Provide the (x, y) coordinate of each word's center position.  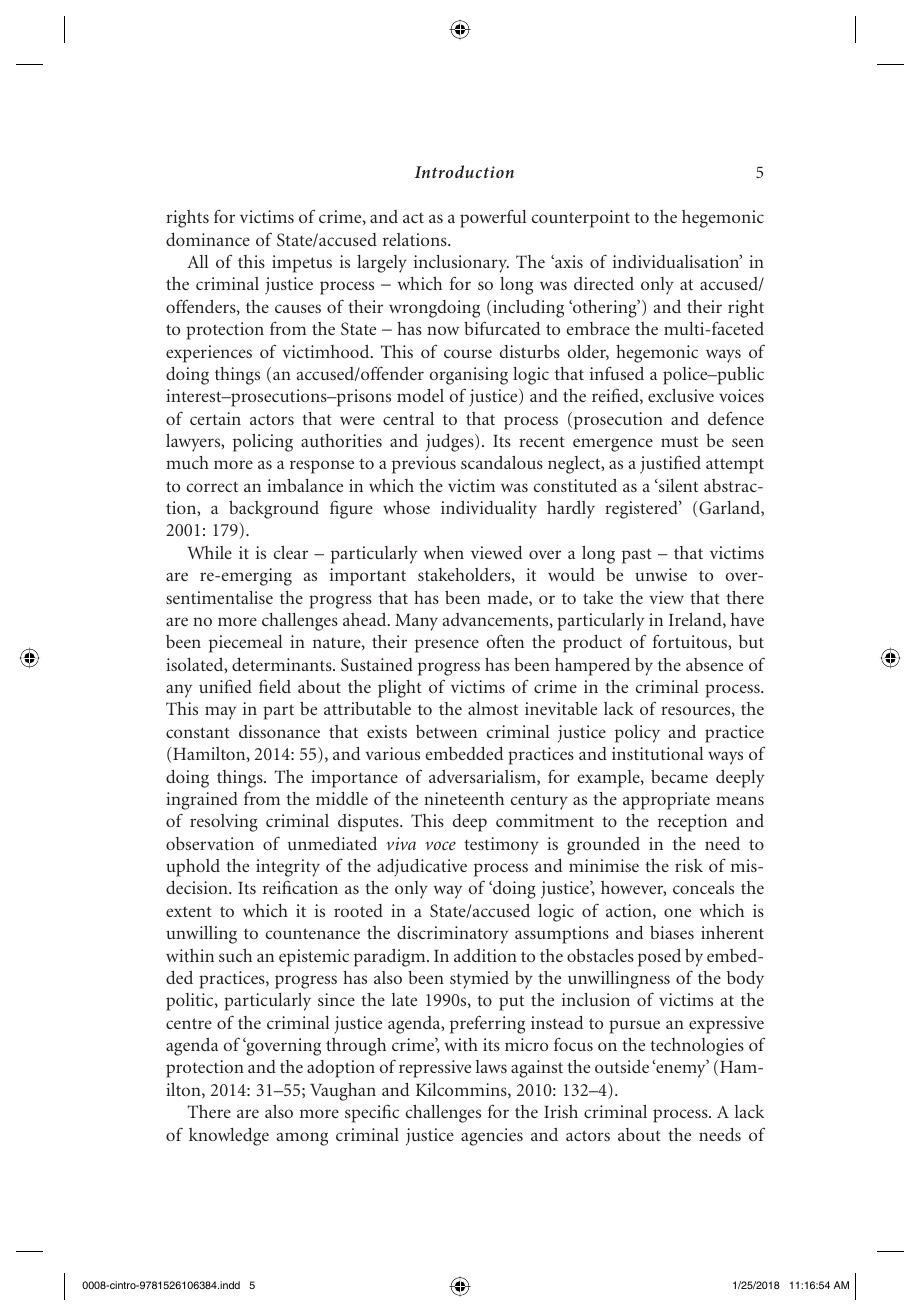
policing (263, 443)
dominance (208, 239)
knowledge (229, 1137)
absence (714, 664)
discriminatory (452, 935)
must (679, 441)
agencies (492, 1137)
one (677, 912)
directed (604, 283)
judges (451, 443)
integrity (288, 868)
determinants (283, 664)
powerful (493, 219)
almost (493, 708)
